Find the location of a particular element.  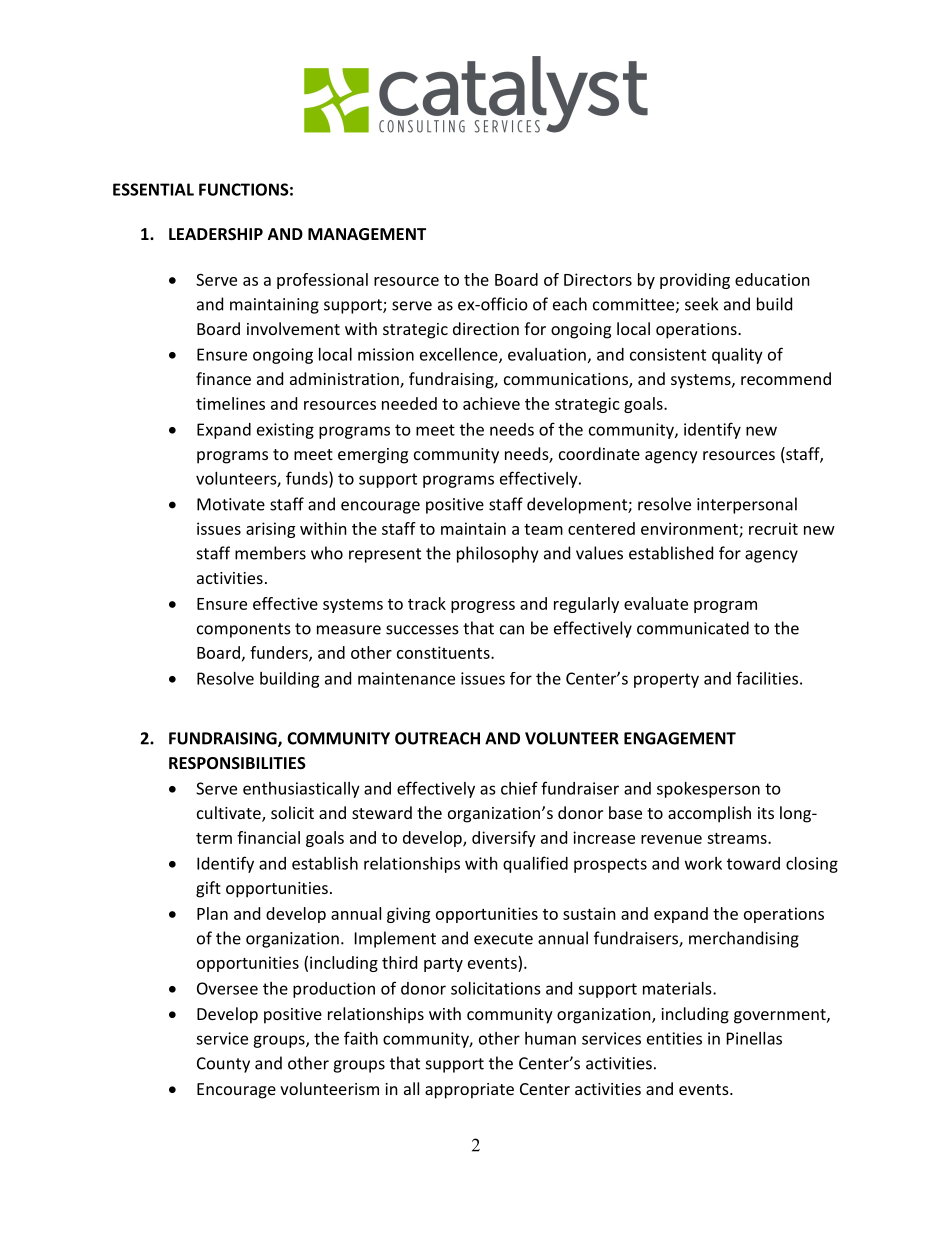

County is located at coordinates (223, 1065).
